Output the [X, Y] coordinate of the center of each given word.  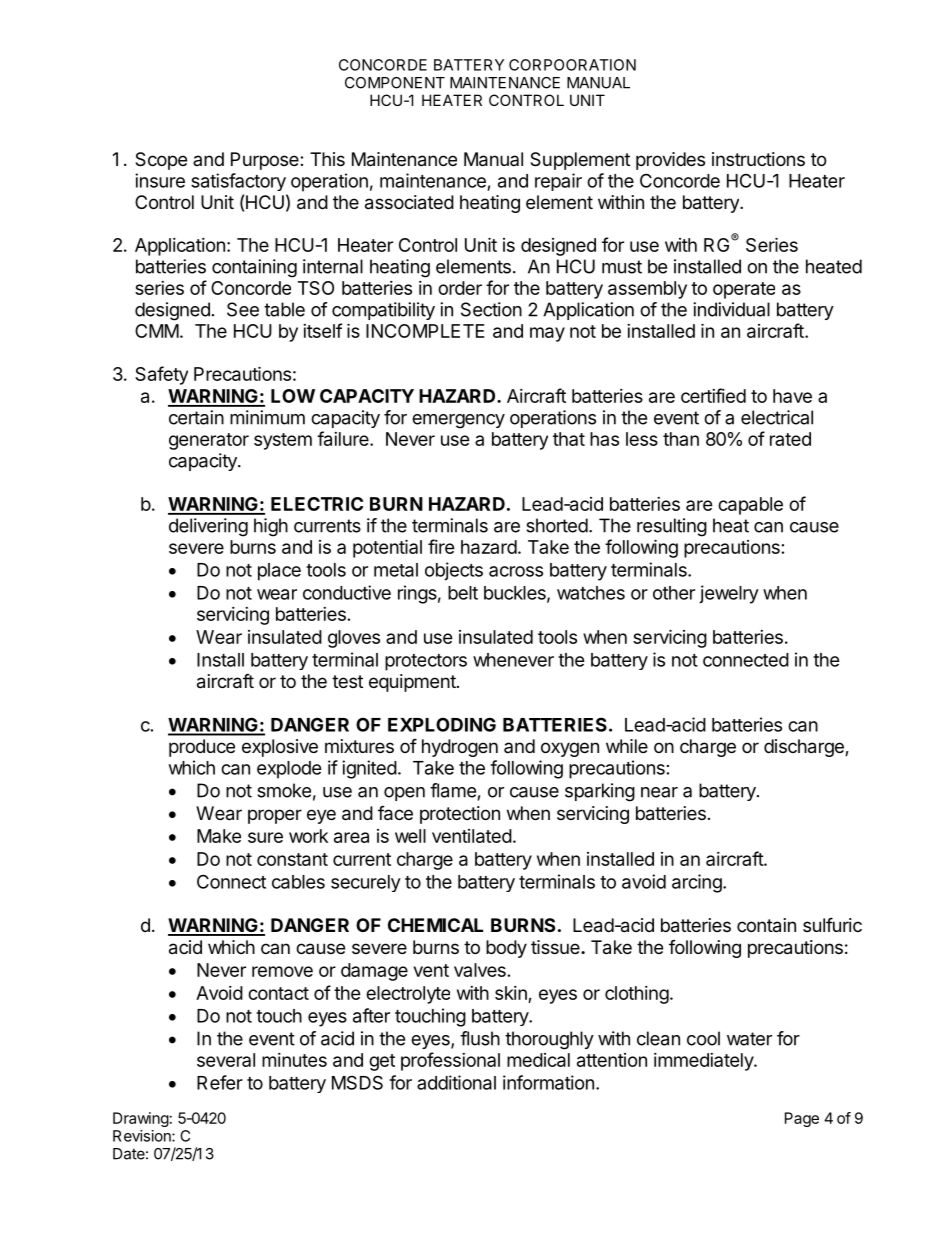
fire [441, 546]
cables [298, 882]
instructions [758, 159]
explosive [280, 748]
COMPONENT [395, 83]
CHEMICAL [435, 925]
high [271, 527]
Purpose [266, 161]
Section [491, 309]
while [627, 746]
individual [731, 309]
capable [750, 506]
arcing [697, 883]
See [243, 309]
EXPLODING [442, 724]
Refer [220, 1082]
